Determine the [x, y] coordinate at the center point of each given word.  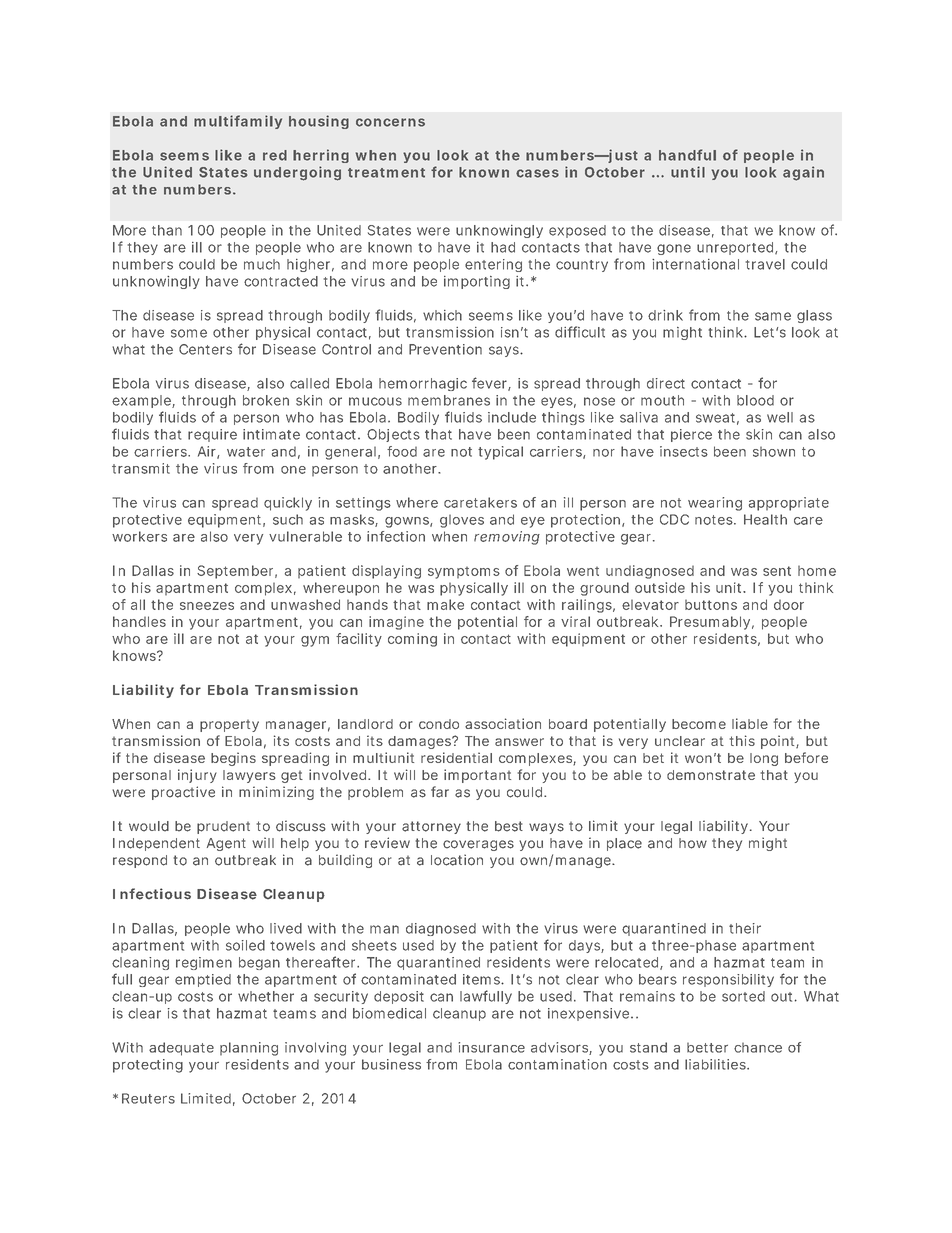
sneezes [207, 606]
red [275, 155]
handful [687, 155]
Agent [226, 844]
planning [249, 1049]
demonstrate [711, 775]
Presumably [710, 623]
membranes [449, 400]
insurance [491, 1047]
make [445, 604]
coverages [478, 845]
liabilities [716, 1064]
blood [755, 400]
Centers [205, 349]
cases [537, 173]
